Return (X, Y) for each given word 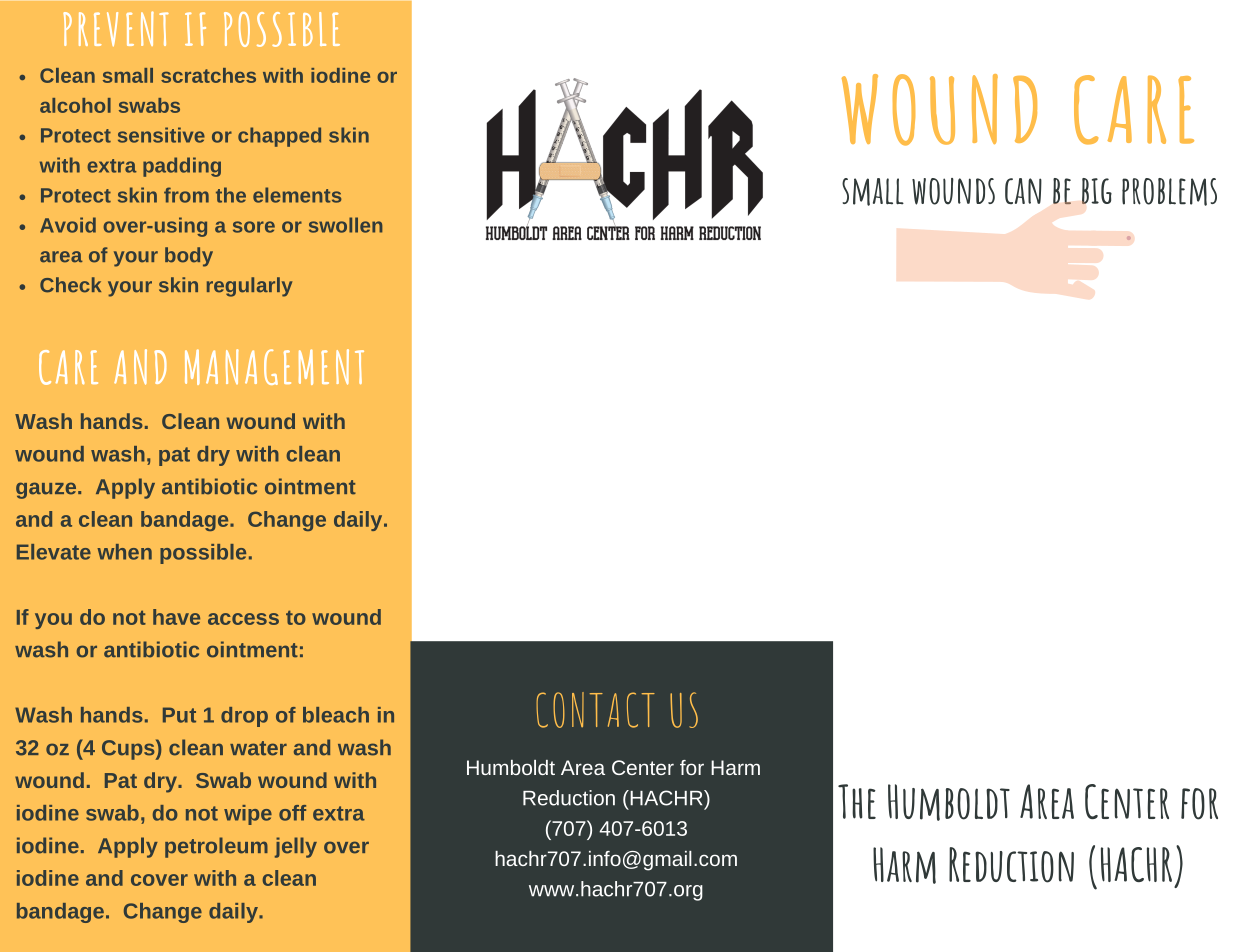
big (1097, 191)
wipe (248, 815)
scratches (208, 75)
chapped (279, 137)
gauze (47, 490)
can (1023, 191)
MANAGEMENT (274, 367)
